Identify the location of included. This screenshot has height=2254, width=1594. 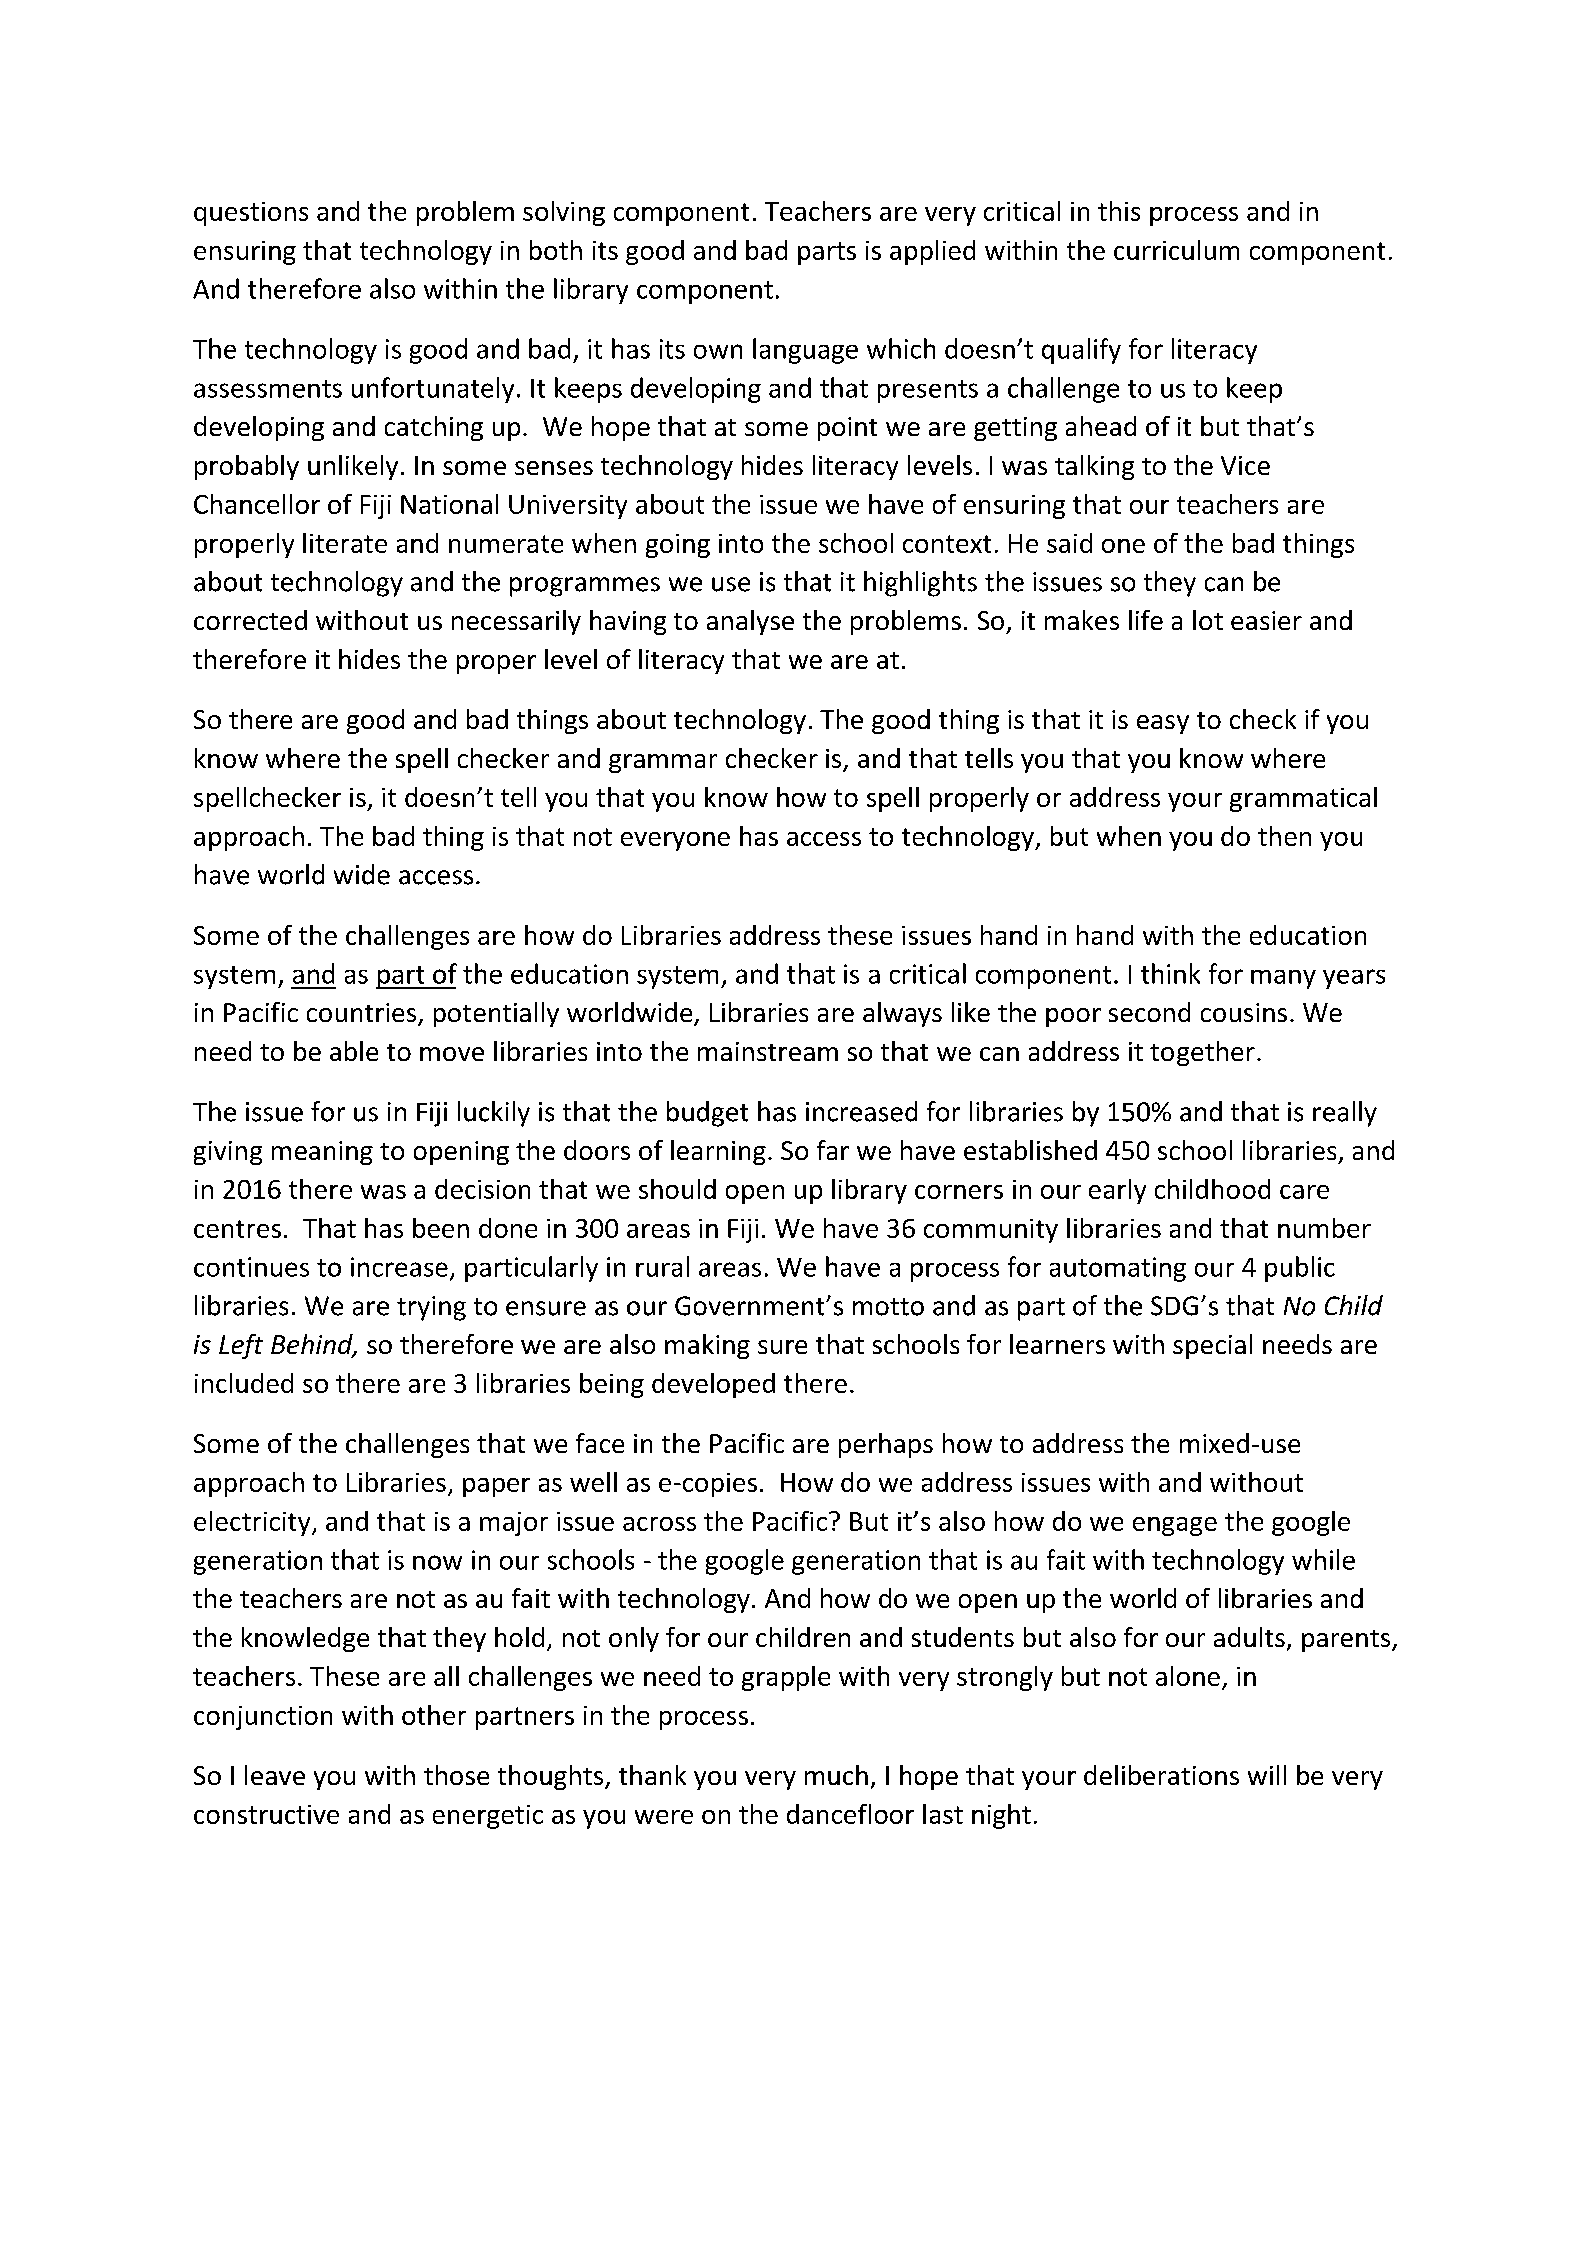
(244, 1383).
